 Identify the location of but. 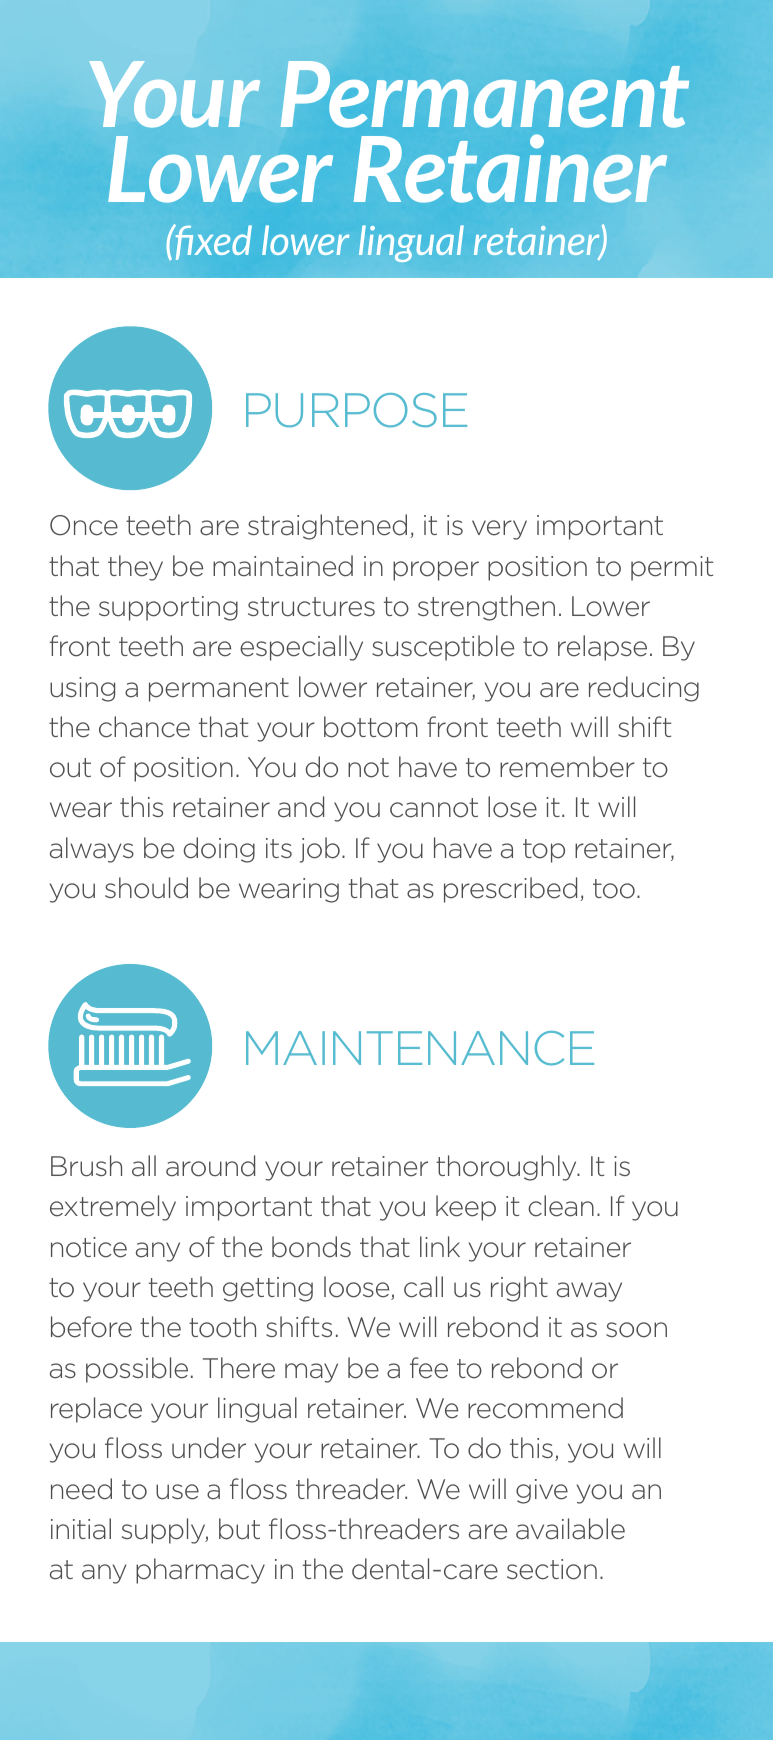
(239, 1529).
